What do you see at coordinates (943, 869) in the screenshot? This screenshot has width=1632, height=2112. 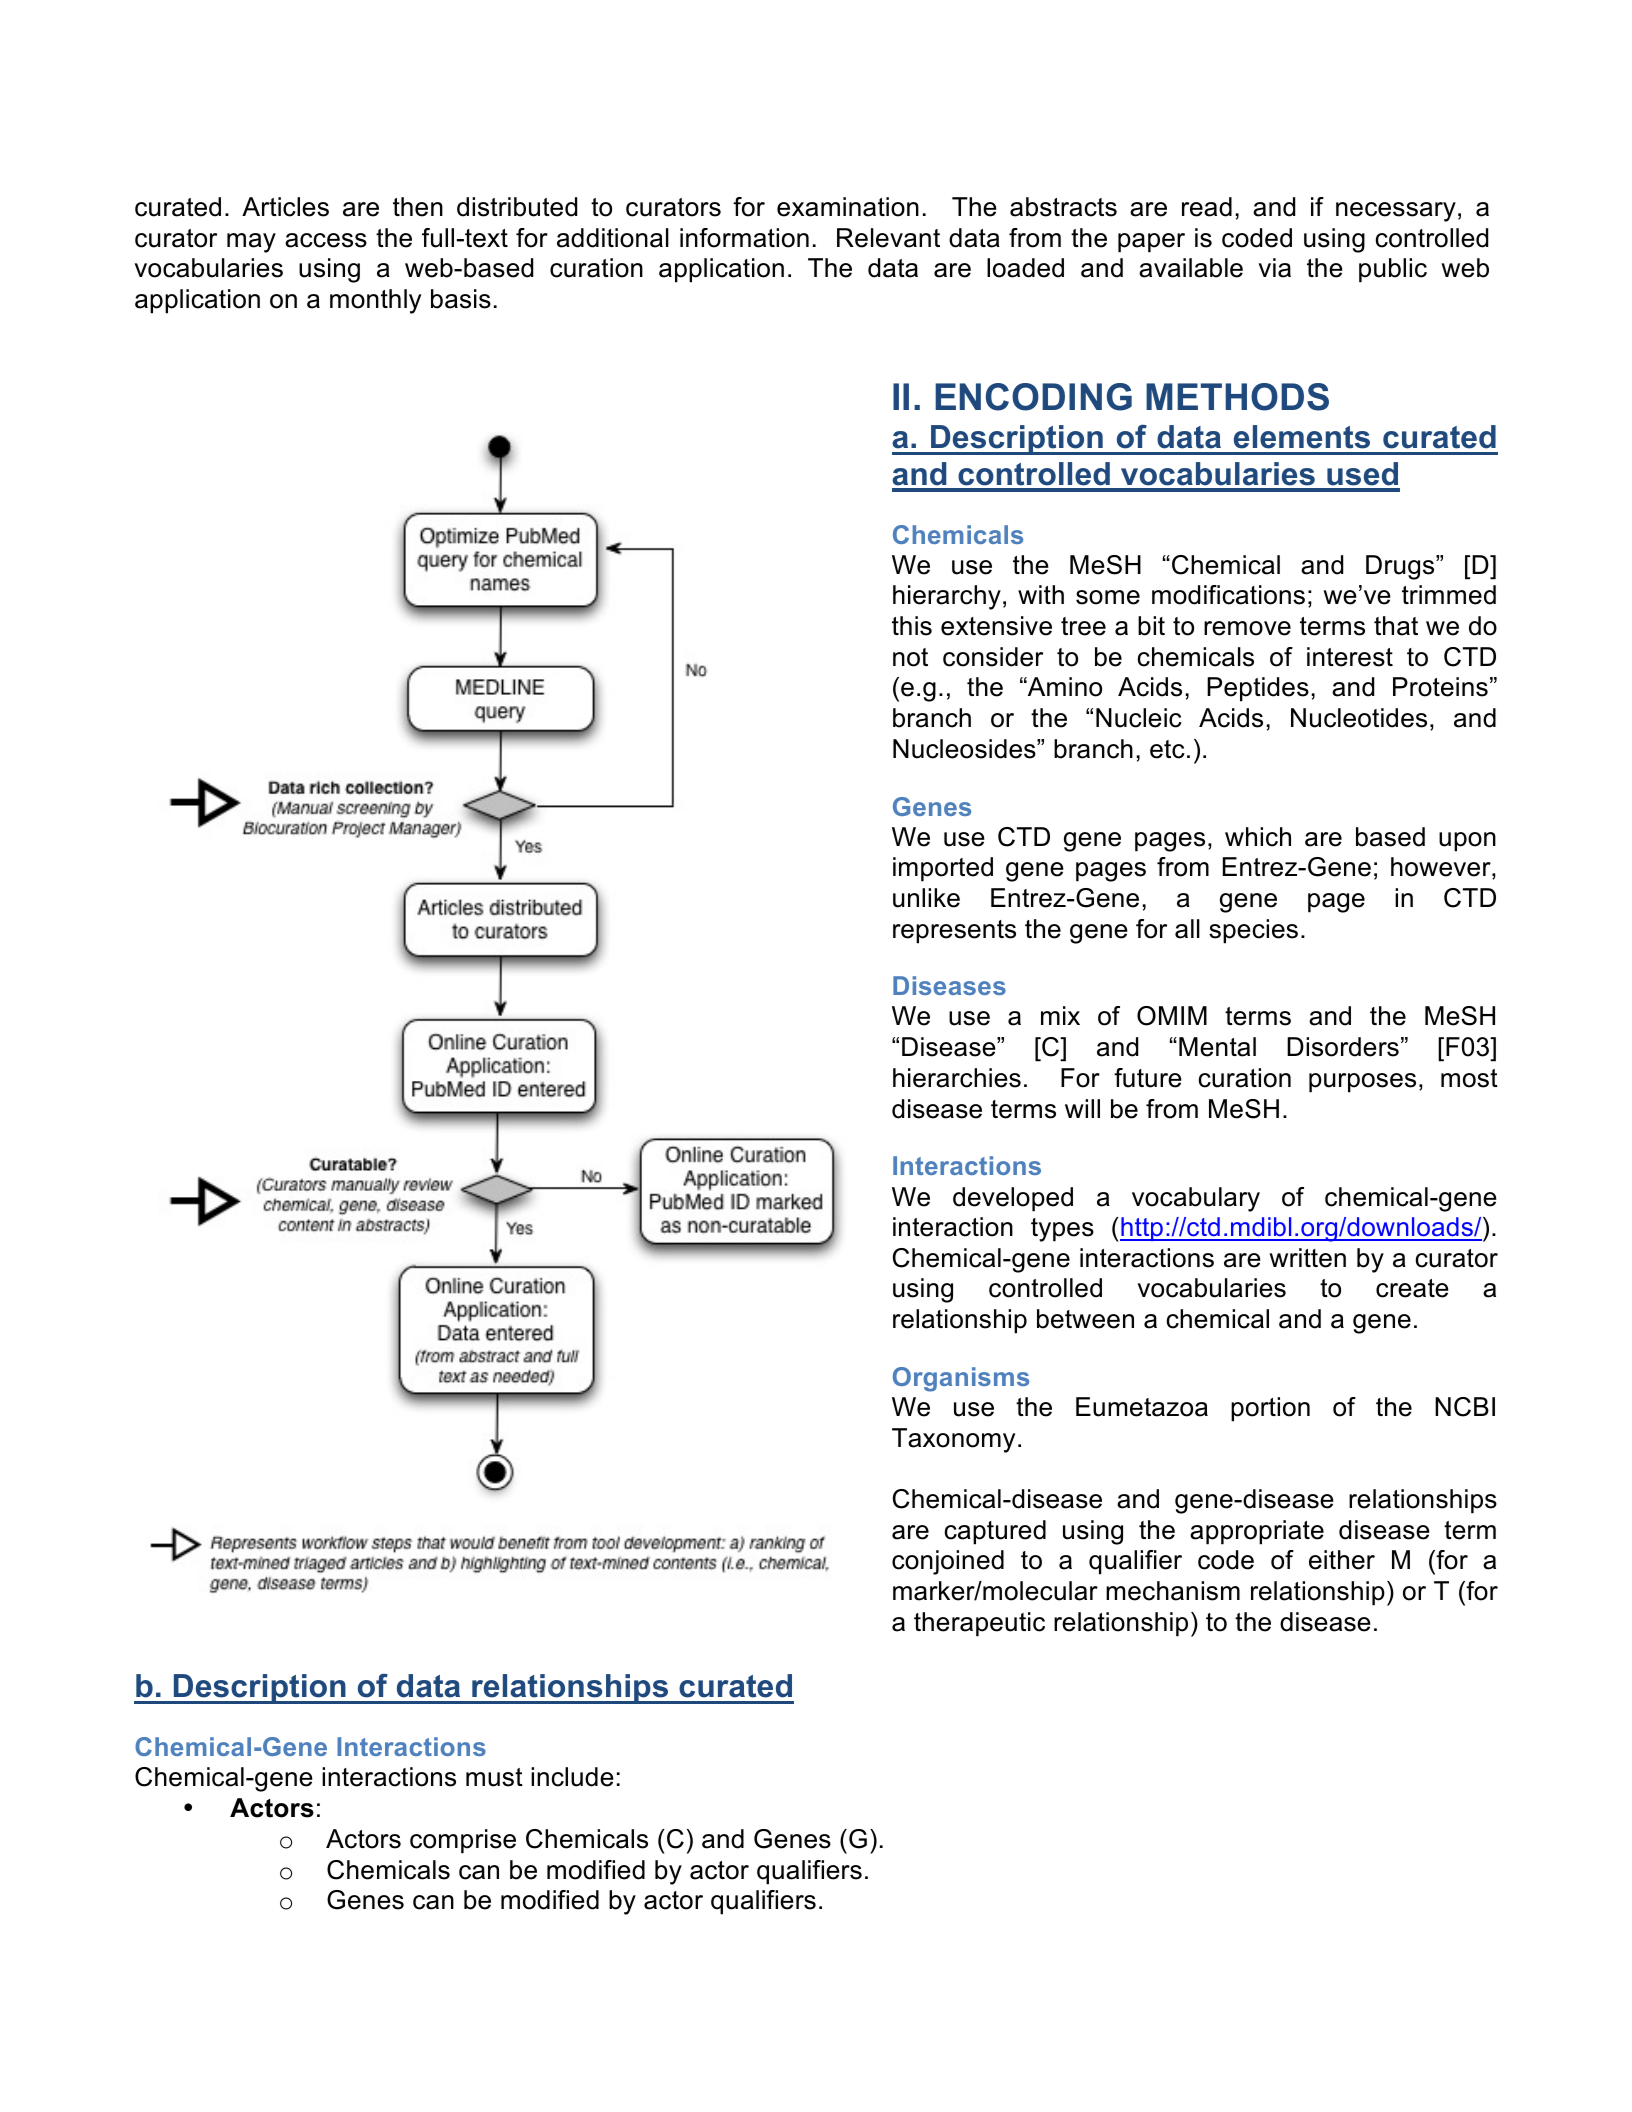 I see `imported` at bounding box center [943, 869].
